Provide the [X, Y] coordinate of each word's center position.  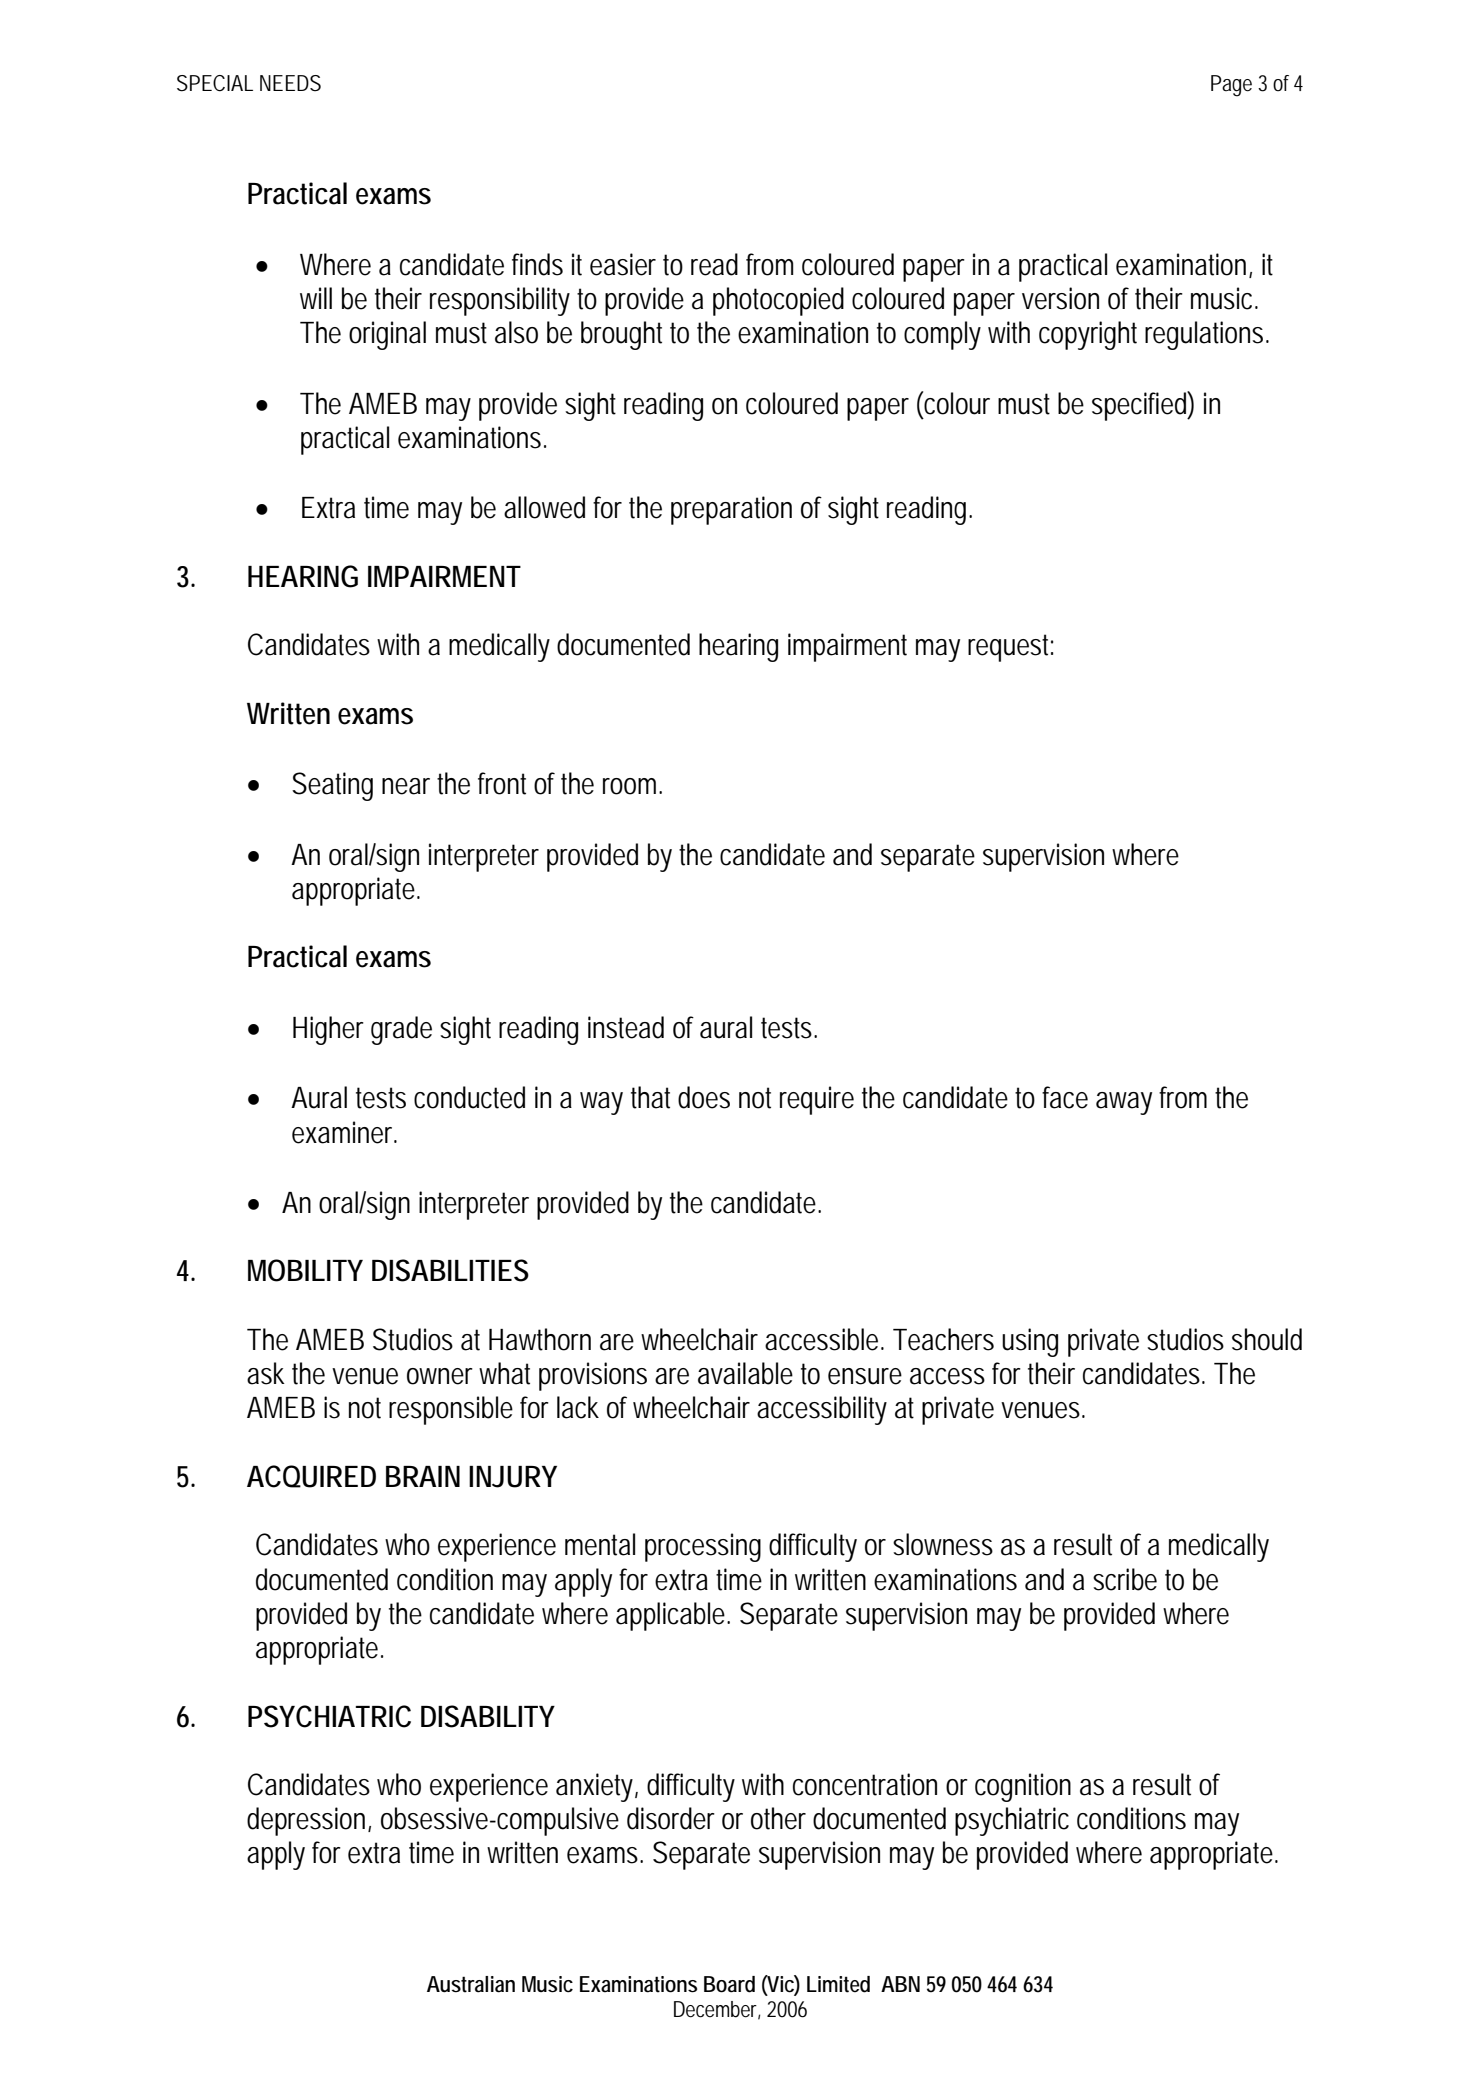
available [745, 1373]
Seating [332, 786]
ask [266, 1373]
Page [1231, 86]
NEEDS [290, 83]
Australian [471, 1984]
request [1010, 648]
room [631, 786]
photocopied [778, 301]
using [1030, 1342]
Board [729, 1984]
